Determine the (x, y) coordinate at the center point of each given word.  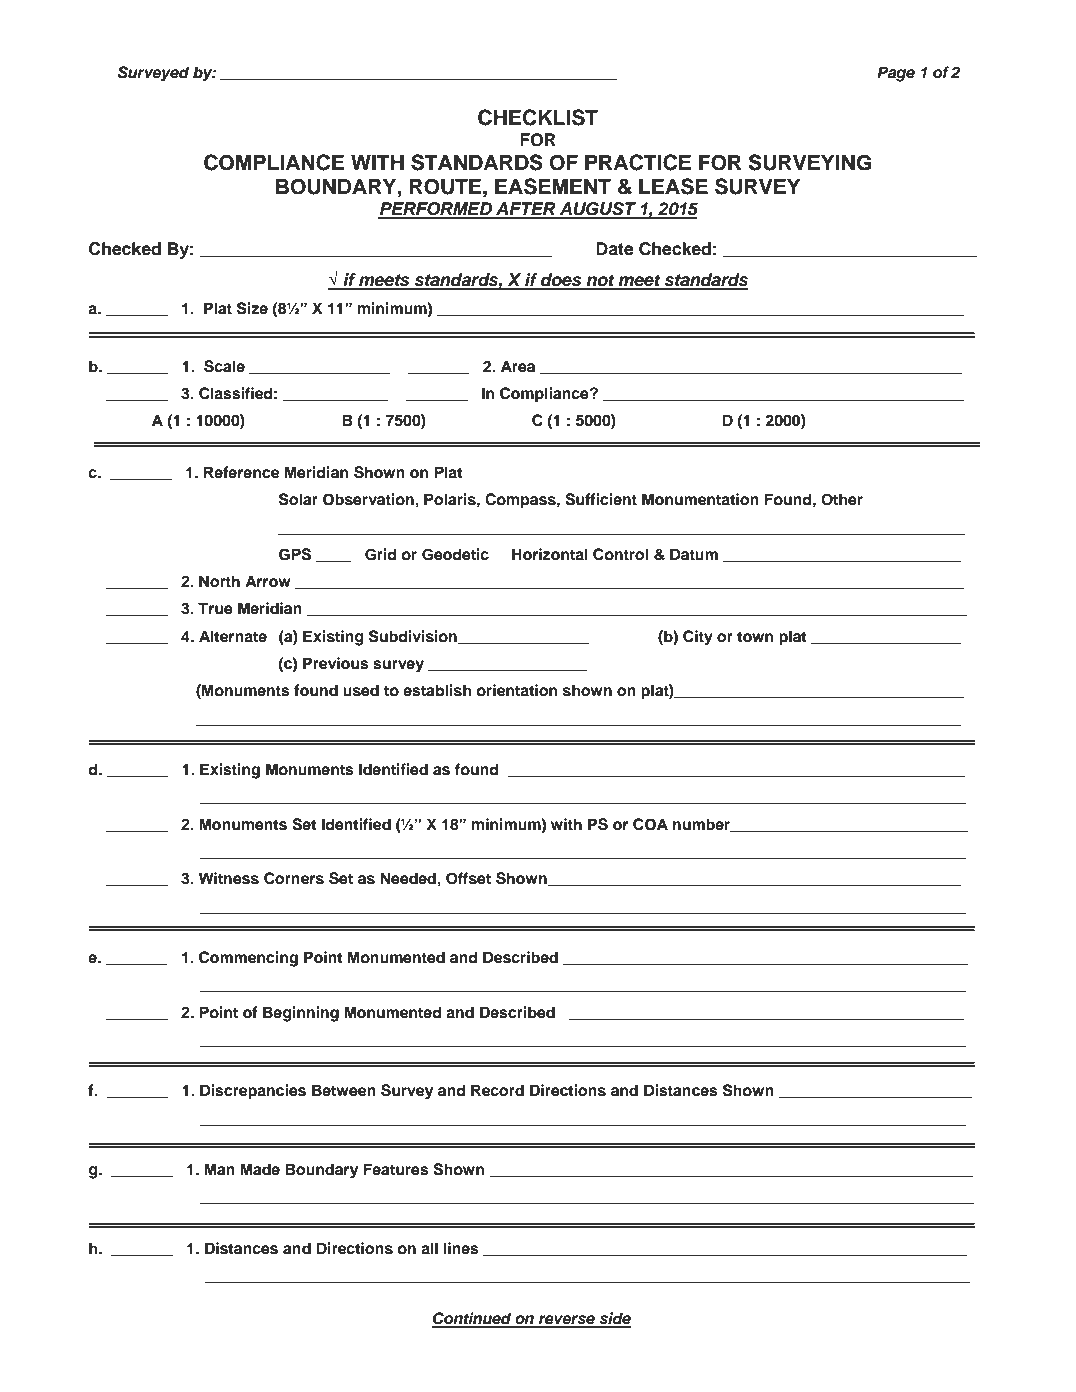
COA (650, 824)
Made (260, 1169)
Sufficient (601, 499)
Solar (298, 499)
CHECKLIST (538, 117)
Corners (294, 878)
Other (842, 499)
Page (896, 74)
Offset (468, 878)
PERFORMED (436, 210)
